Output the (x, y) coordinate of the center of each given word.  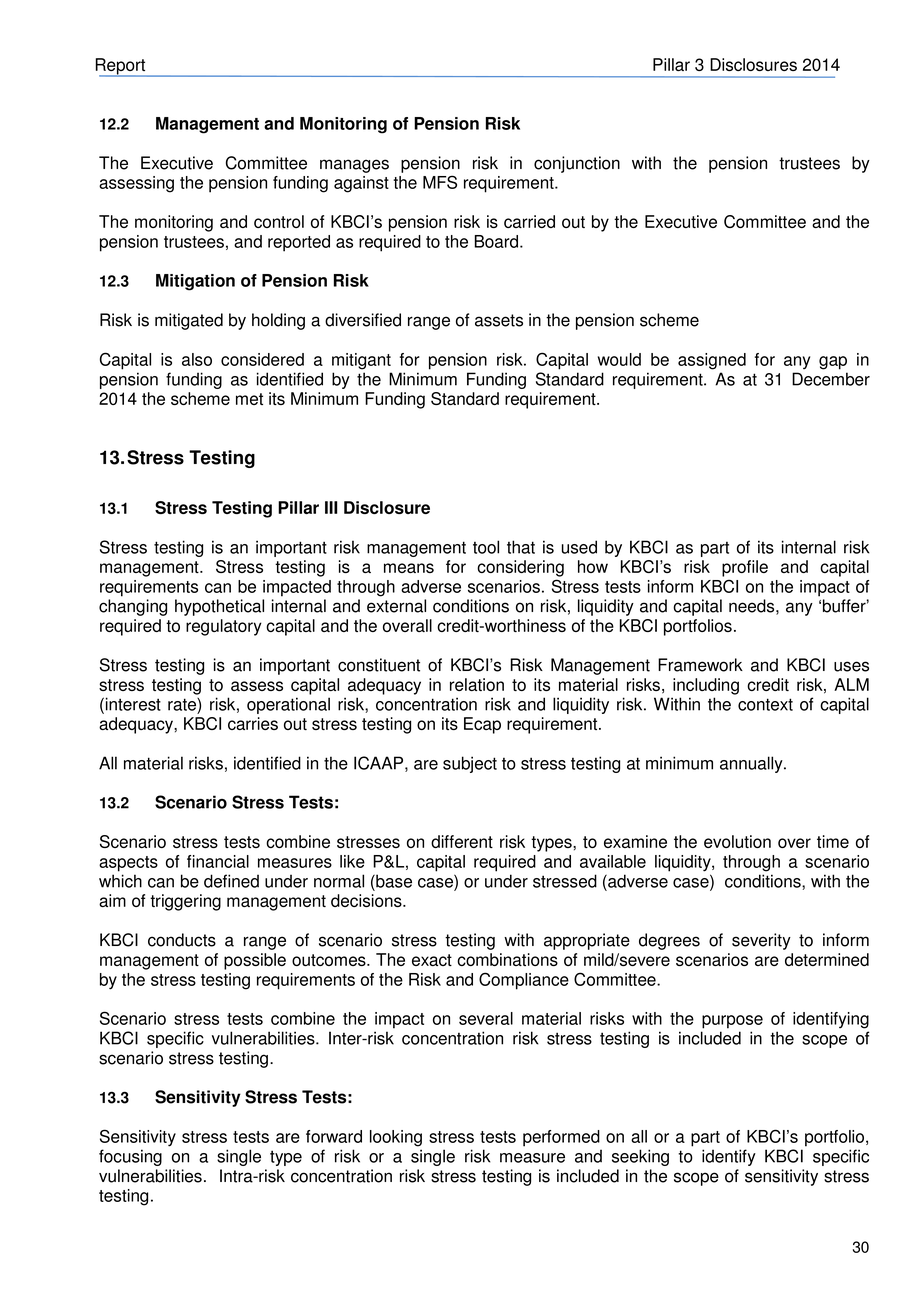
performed (561, 1138)
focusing (130, 1157)
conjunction (577, 164)
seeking (640, 1157)
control (279, 221)
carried (529, 221)
